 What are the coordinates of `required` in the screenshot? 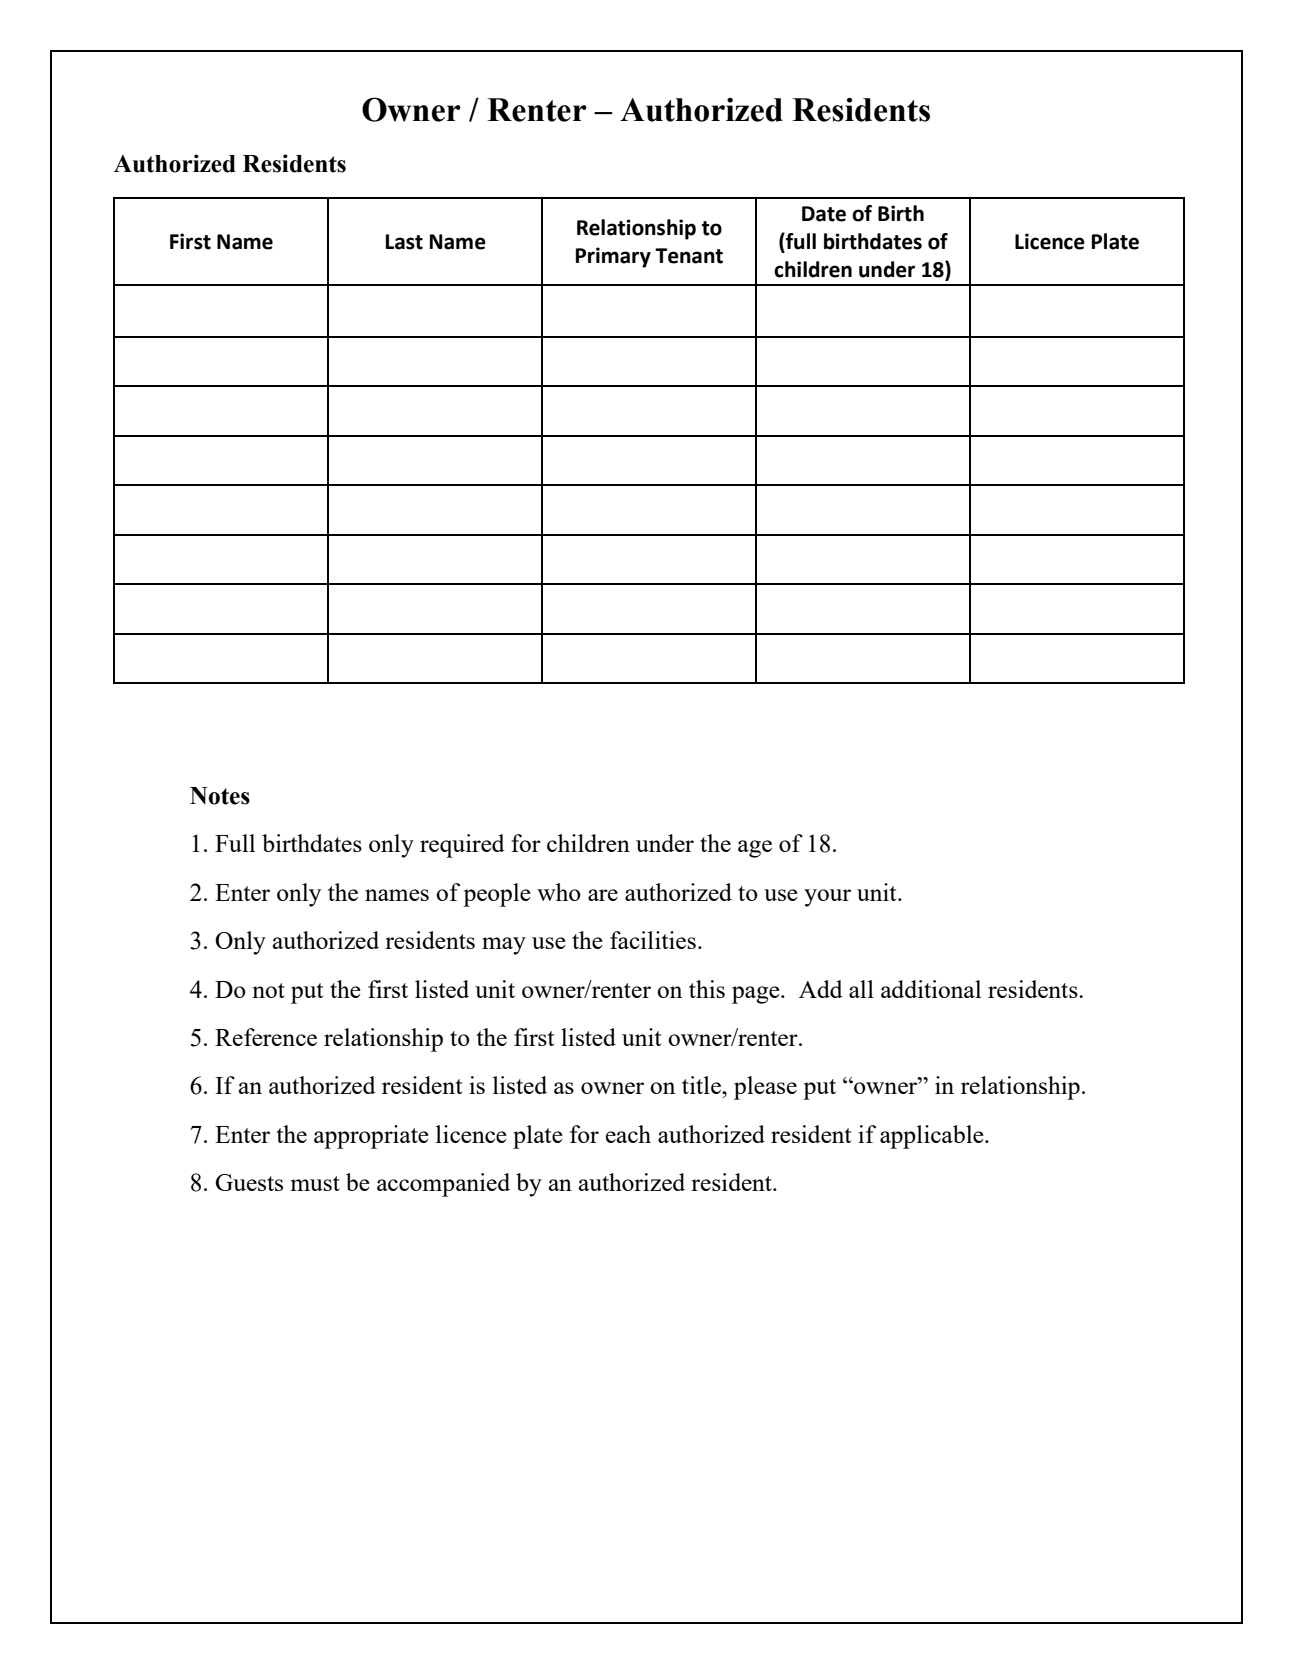 It's located at (462, 846).
